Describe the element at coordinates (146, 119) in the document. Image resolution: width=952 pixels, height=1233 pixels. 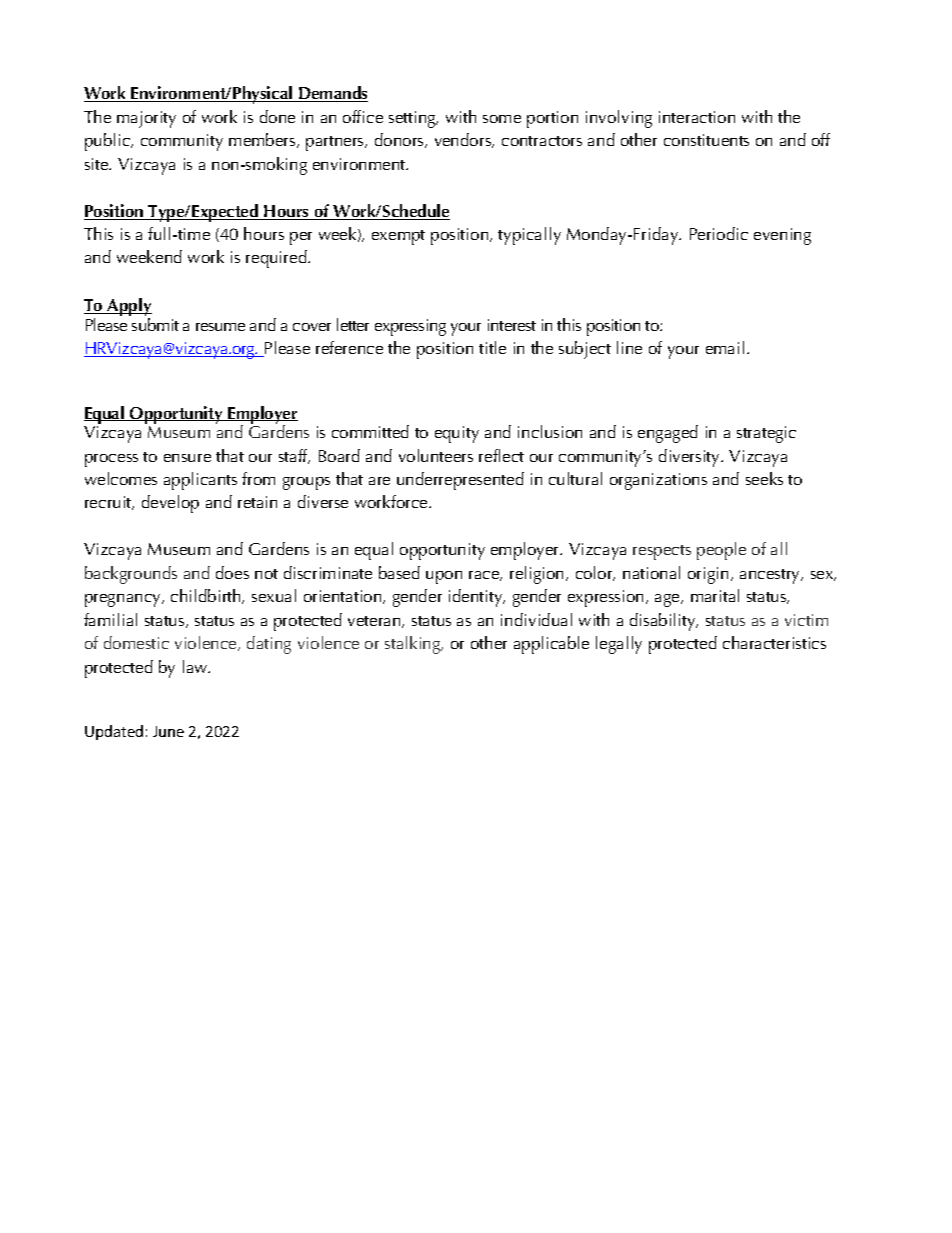
I see `majority` at that location.
